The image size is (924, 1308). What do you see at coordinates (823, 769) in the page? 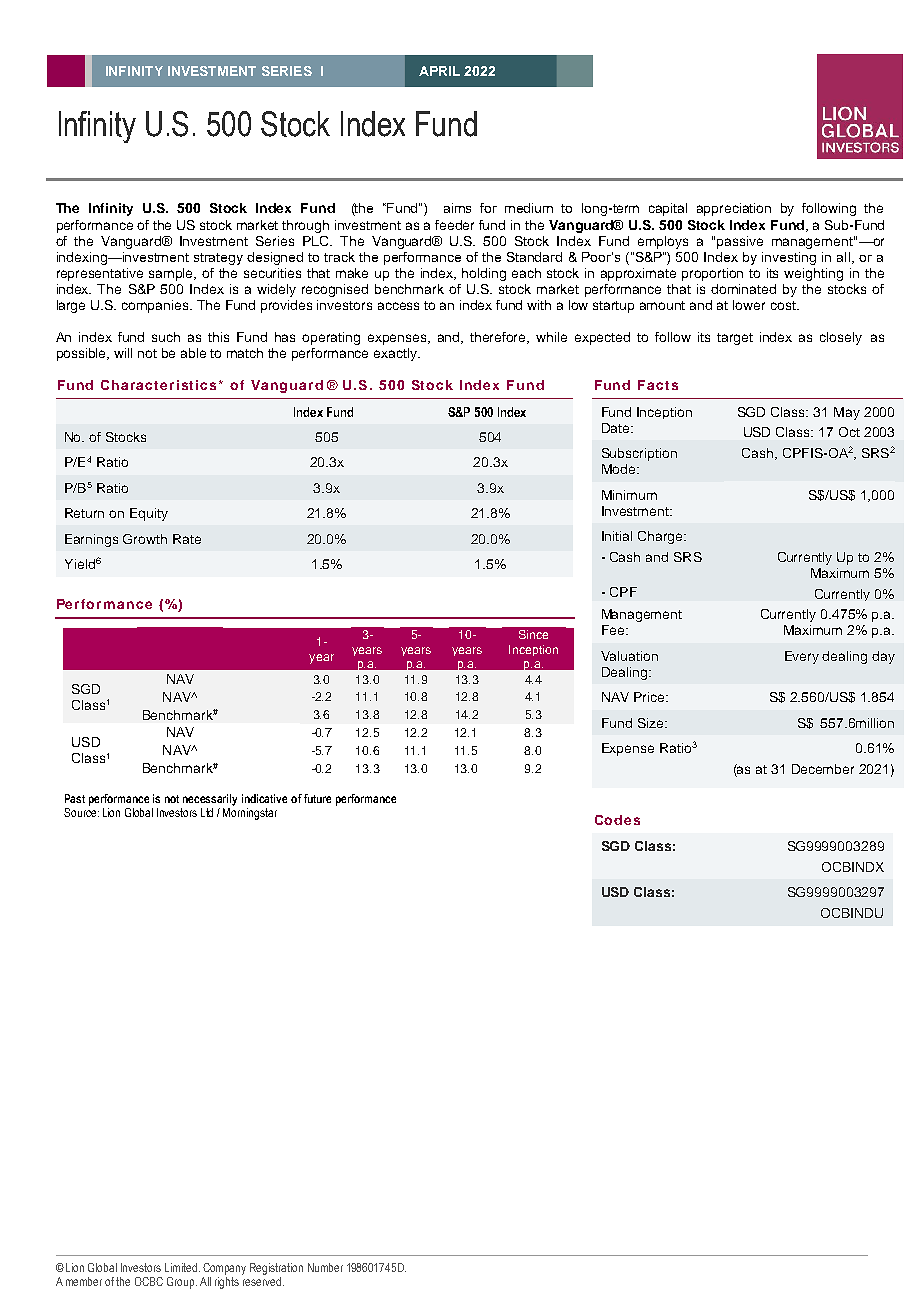
I see `December` at bounding box center [823, 769].
